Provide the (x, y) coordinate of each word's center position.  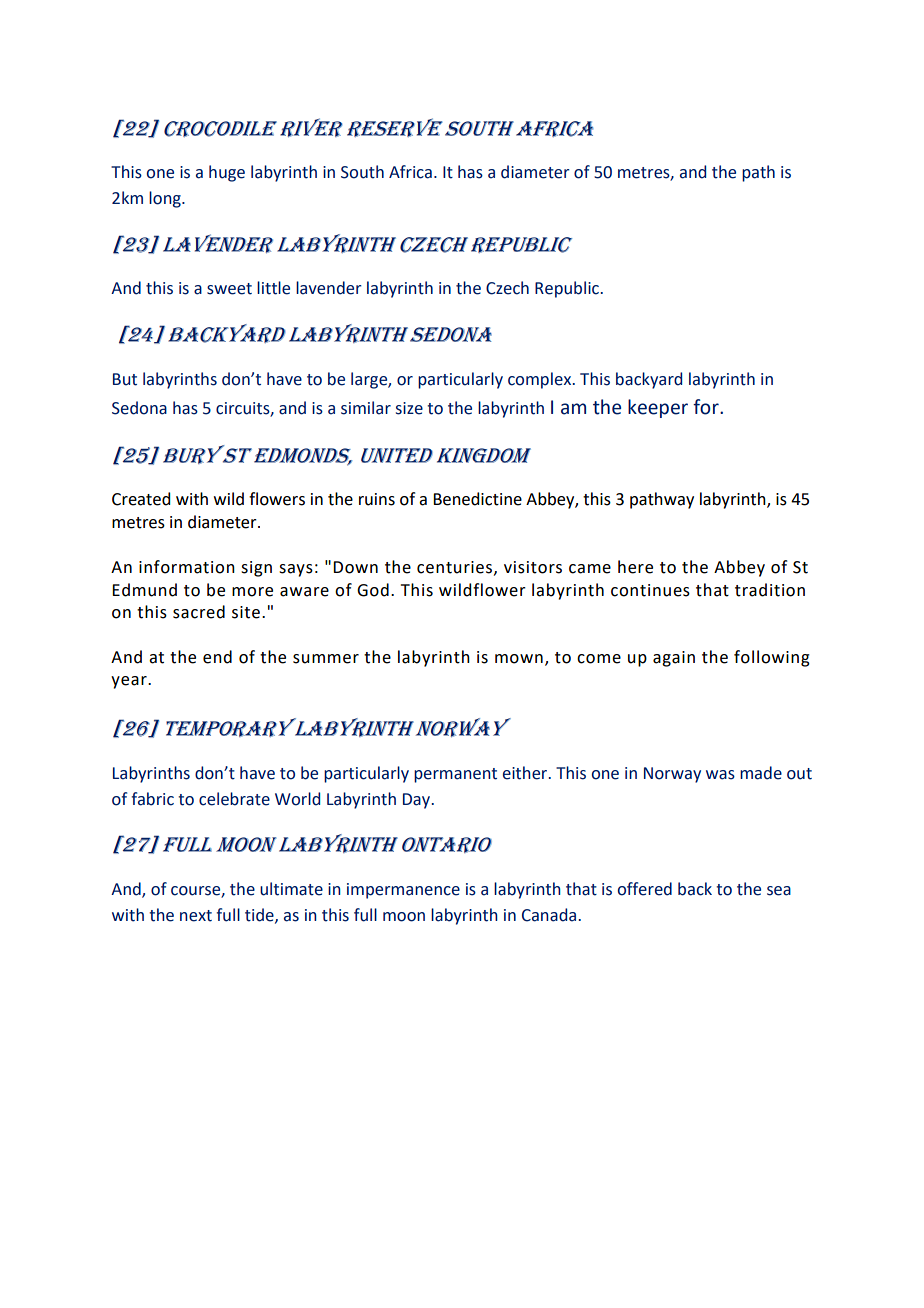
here (635, 567)
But (125, 379)
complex (540, 380)
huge (227, 173)
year (130, 682)
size (409, 408)
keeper (658, 408)
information (187, 567)
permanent (455, 775)
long (166, 199)
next (196, 916)
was (720, 775)
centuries (456, 568)
